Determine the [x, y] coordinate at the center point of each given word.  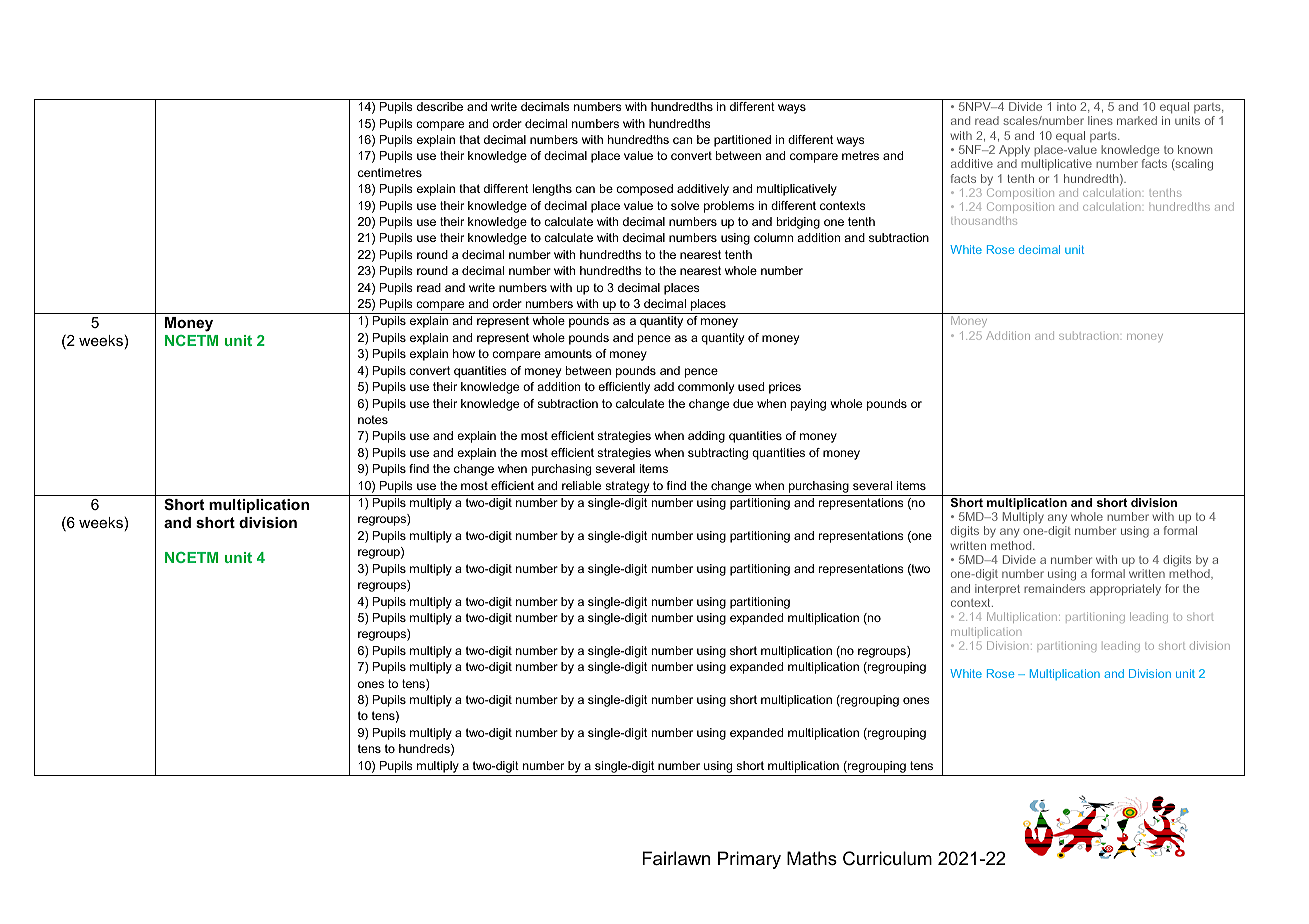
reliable [581, 485]
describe [440, 106]
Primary [749, 860]
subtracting [718, 454]
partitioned [742, 141]
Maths [812, 858]
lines [1100, 120]
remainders [1054, 588]
